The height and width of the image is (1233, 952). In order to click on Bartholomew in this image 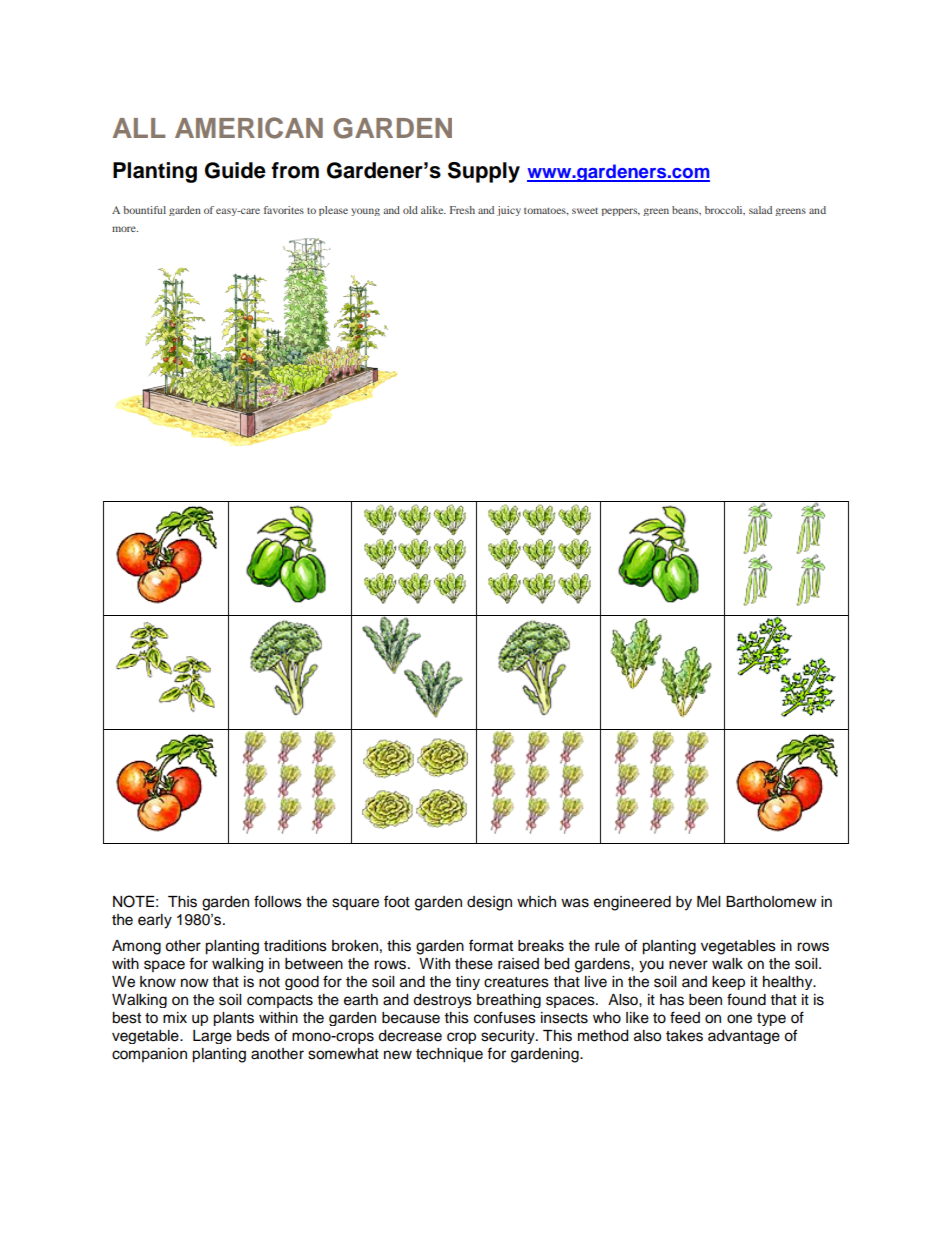, I will do `click(771, 902)`.
